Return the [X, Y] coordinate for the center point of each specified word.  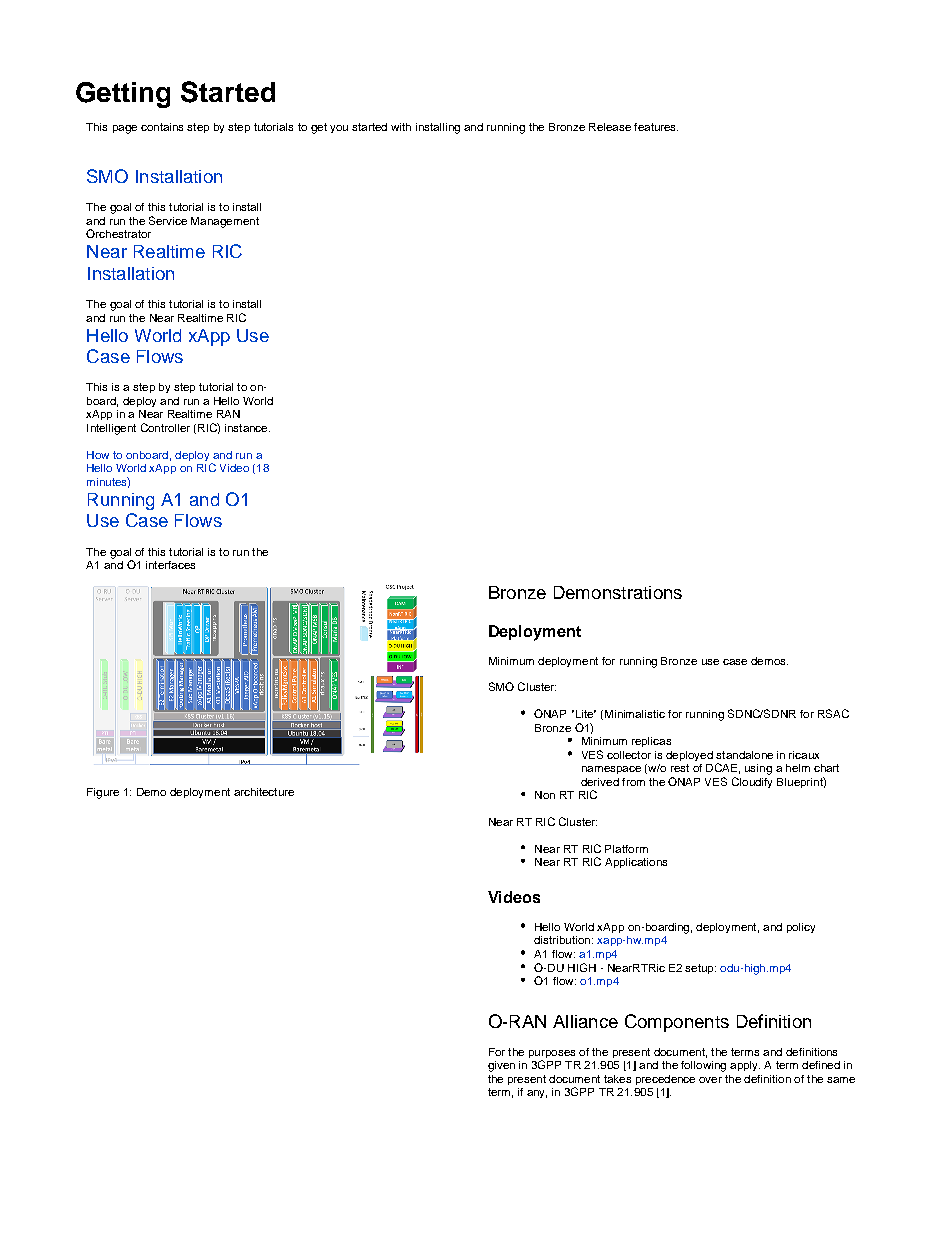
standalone [744, 755]
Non [545, 795]
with [401, 127]
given [501, 1066]
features [656, 127]
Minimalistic [635, 714]
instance [247, 428]
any [537, 1094]
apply [745, 1066]
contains [162, 127]
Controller [165, 427]
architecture [264, 792]
